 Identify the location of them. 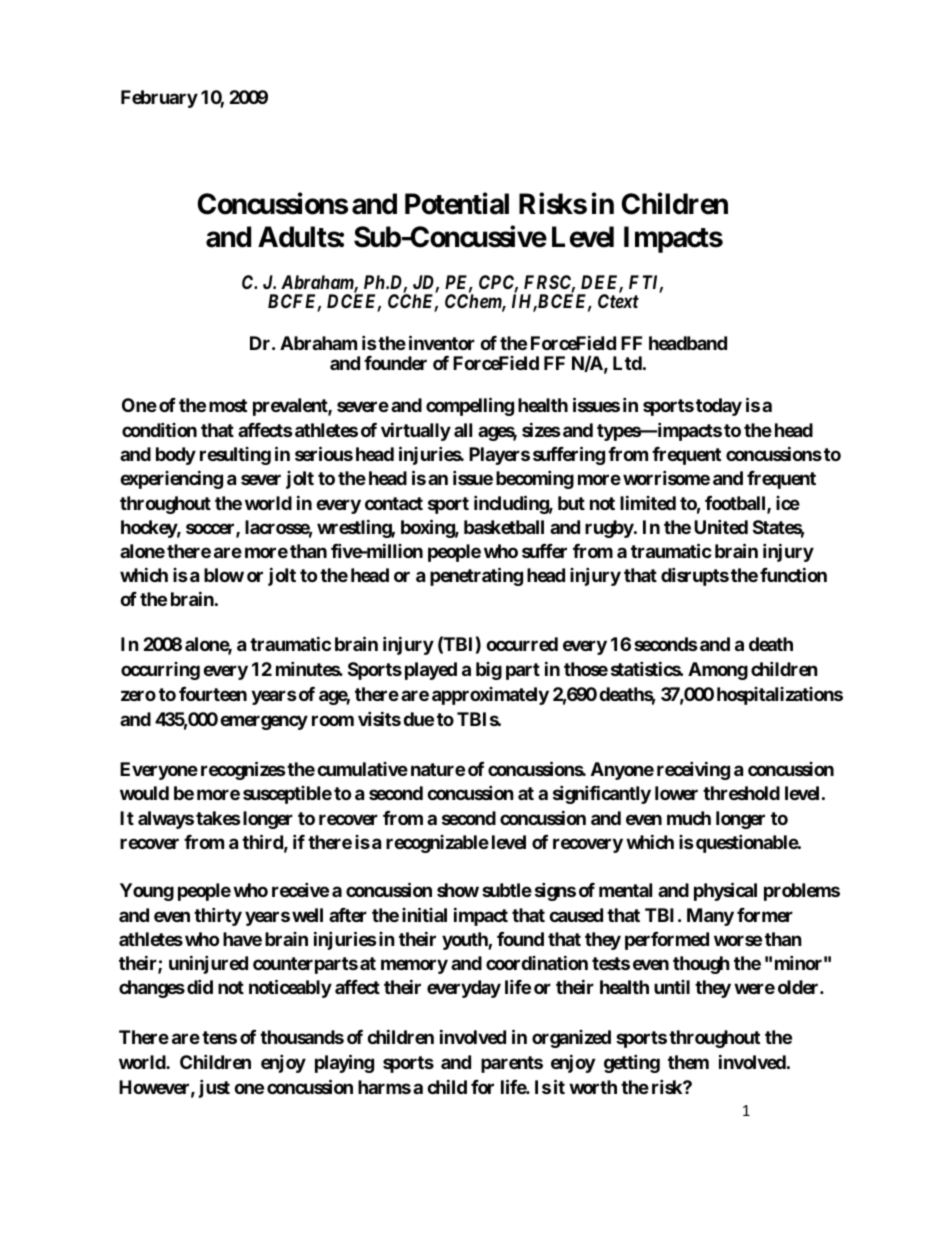
(688, 1062).
